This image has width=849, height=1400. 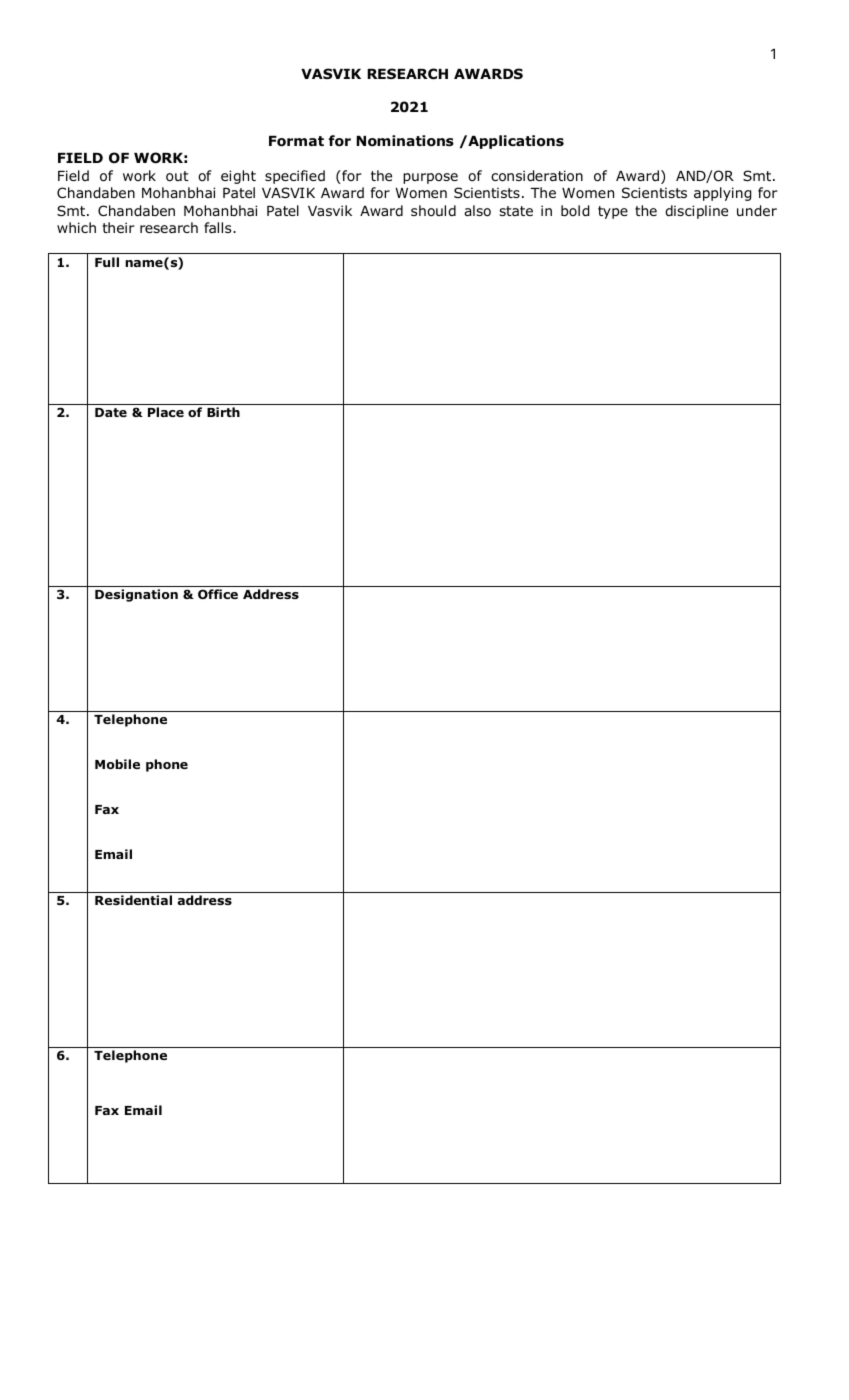 I want to click on Office, so click(x=218, y=594).
